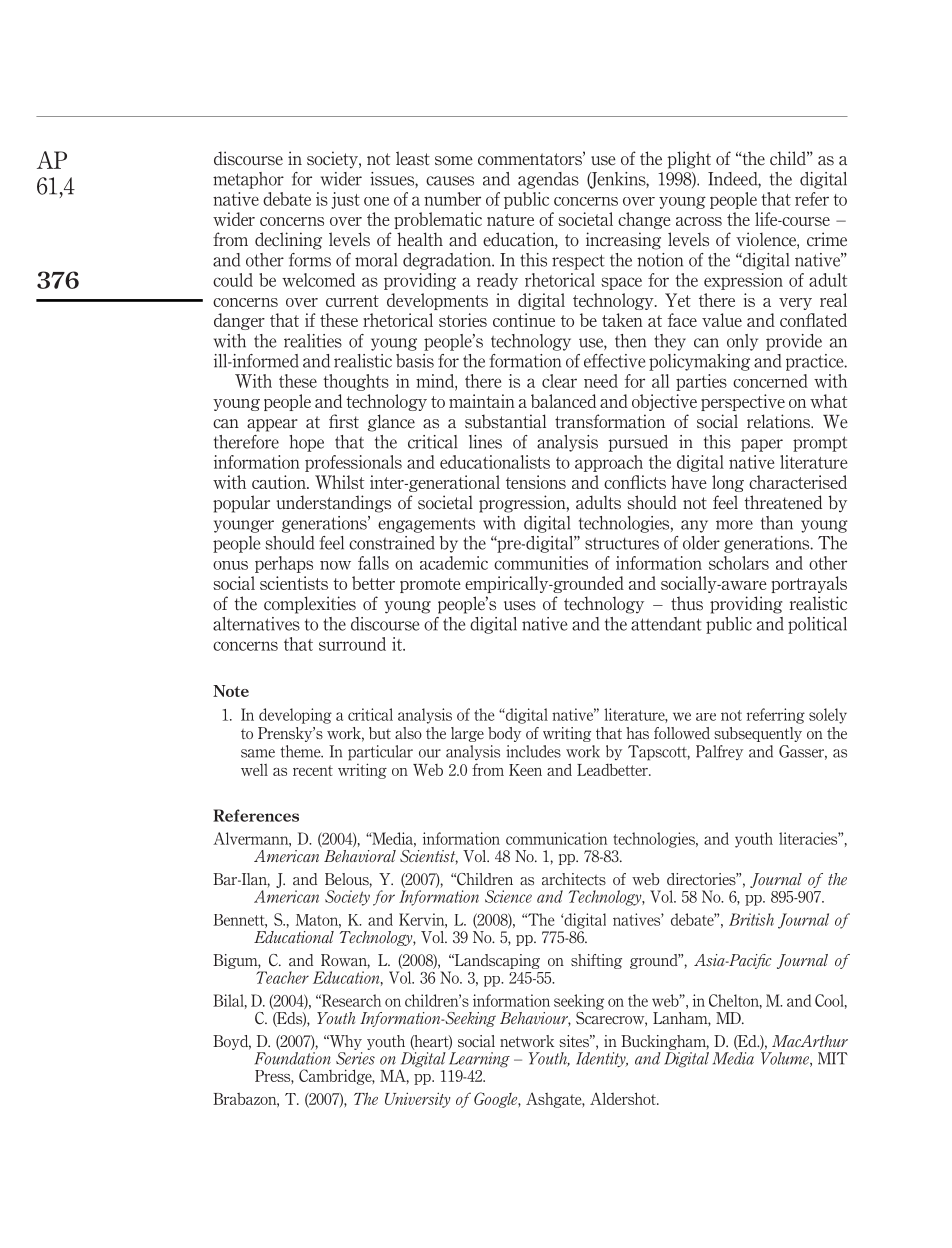  Describe the element at coordinates (699, 221) in the screenshot. I see `across` at that location.
